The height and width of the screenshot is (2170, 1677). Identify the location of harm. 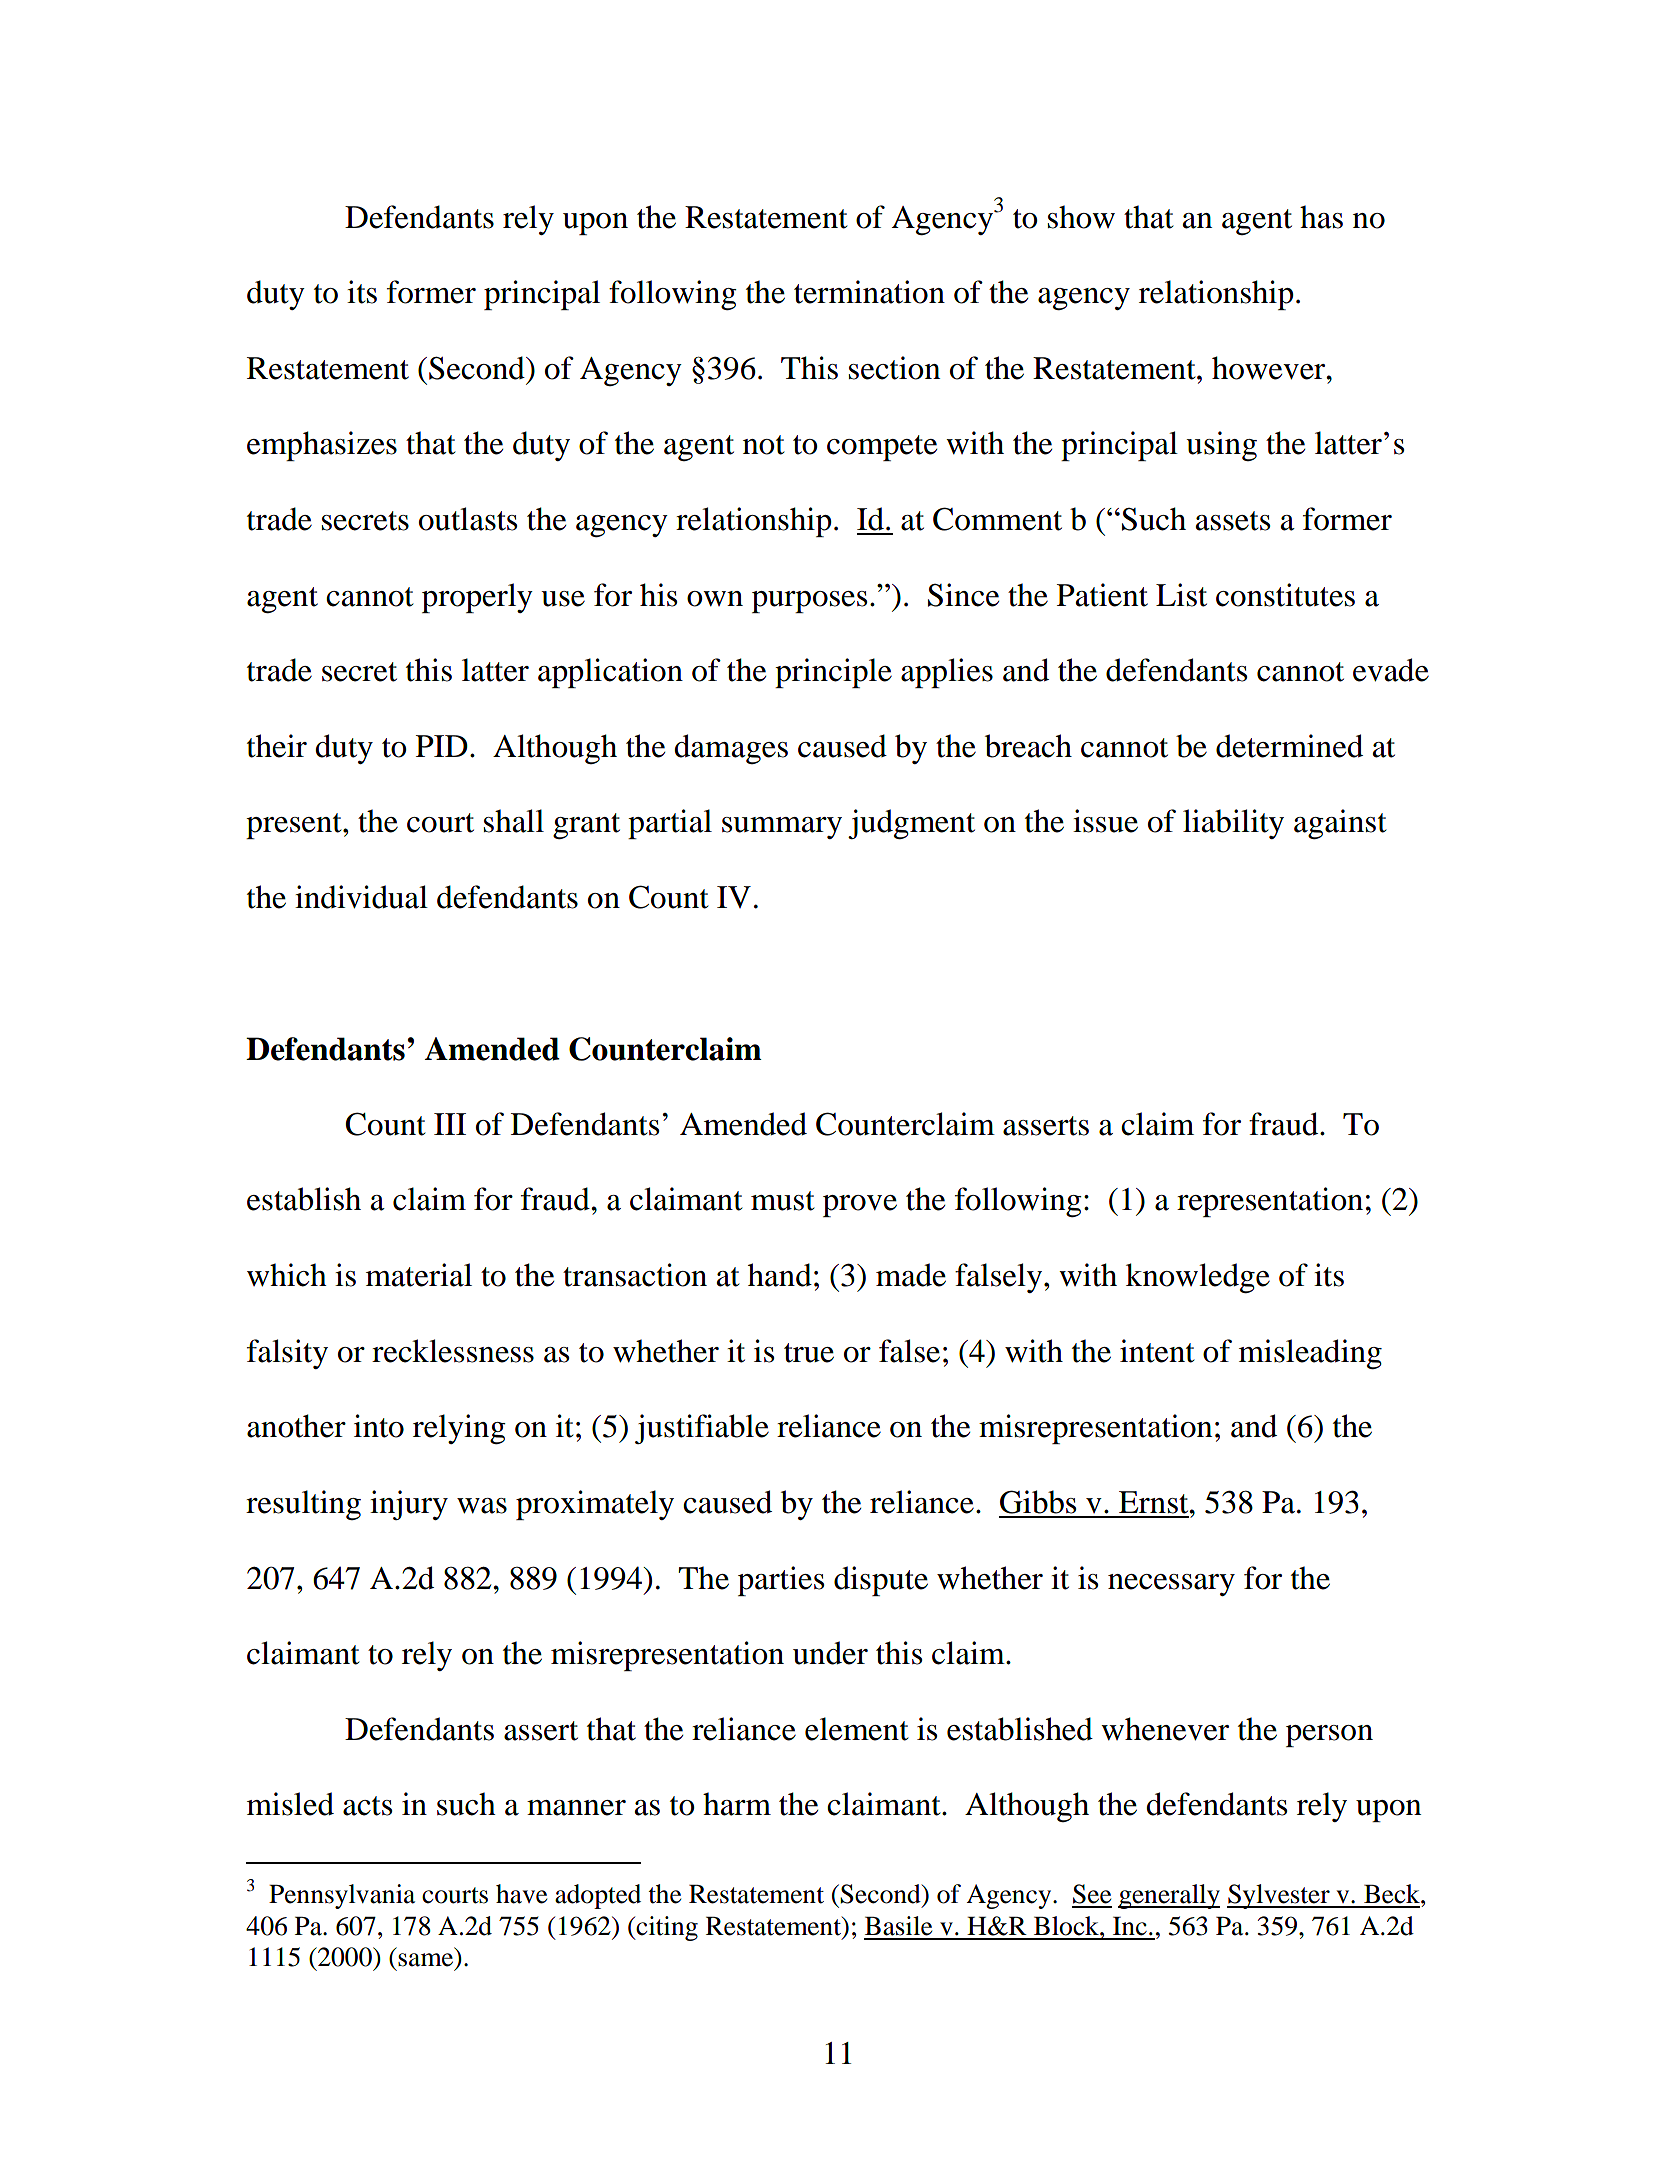
(737, 1804).
